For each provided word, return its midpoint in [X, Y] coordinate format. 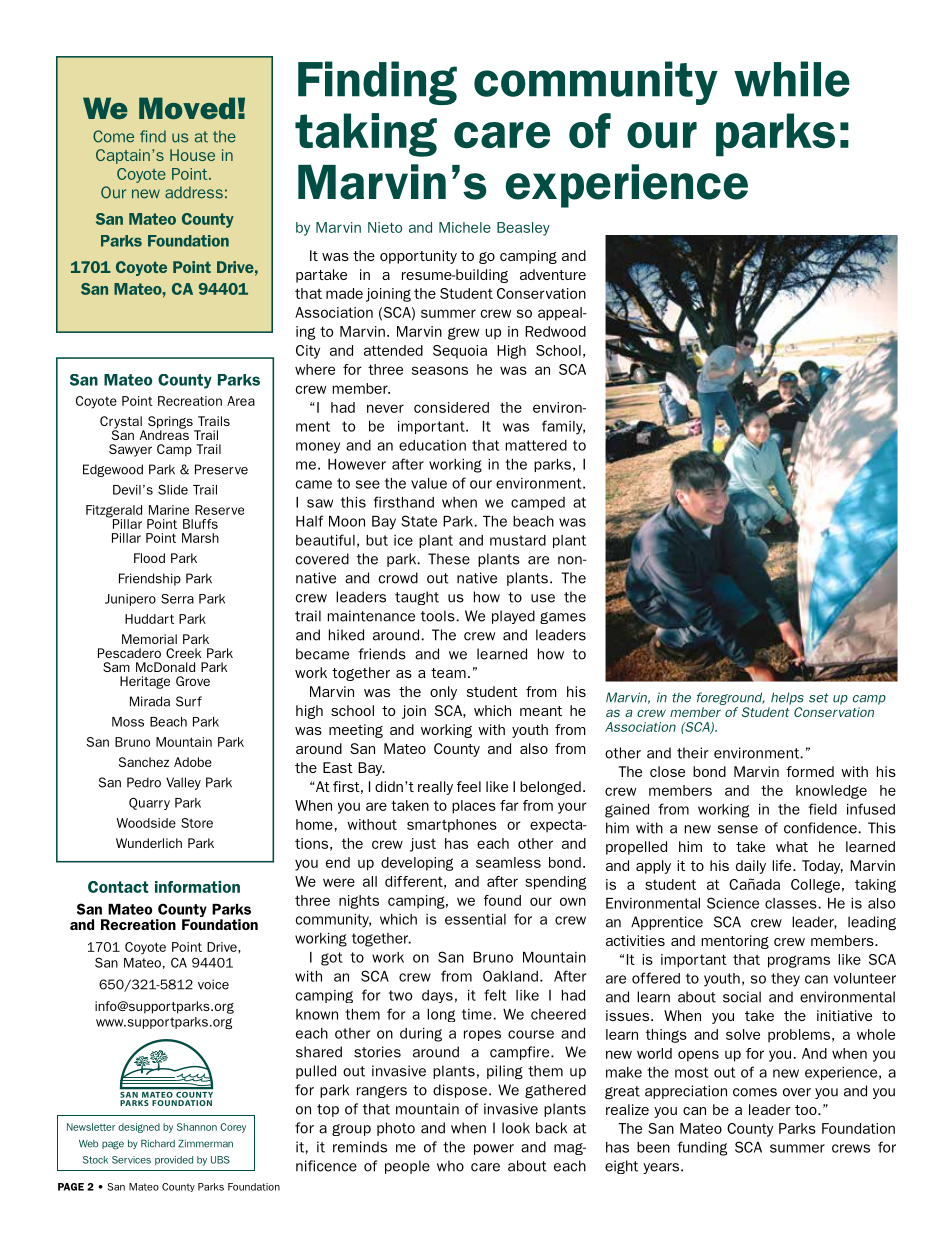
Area [241, 401]
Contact [118, 887]
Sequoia [460, 352]
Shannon [197, 1127]
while [792, 79]
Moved [187, 108]
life [783, 865]
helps [787, 698]
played [513, 617]
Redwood [555, 331]
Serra [177, 599]
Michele [465, 227]
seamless [508, 862]
